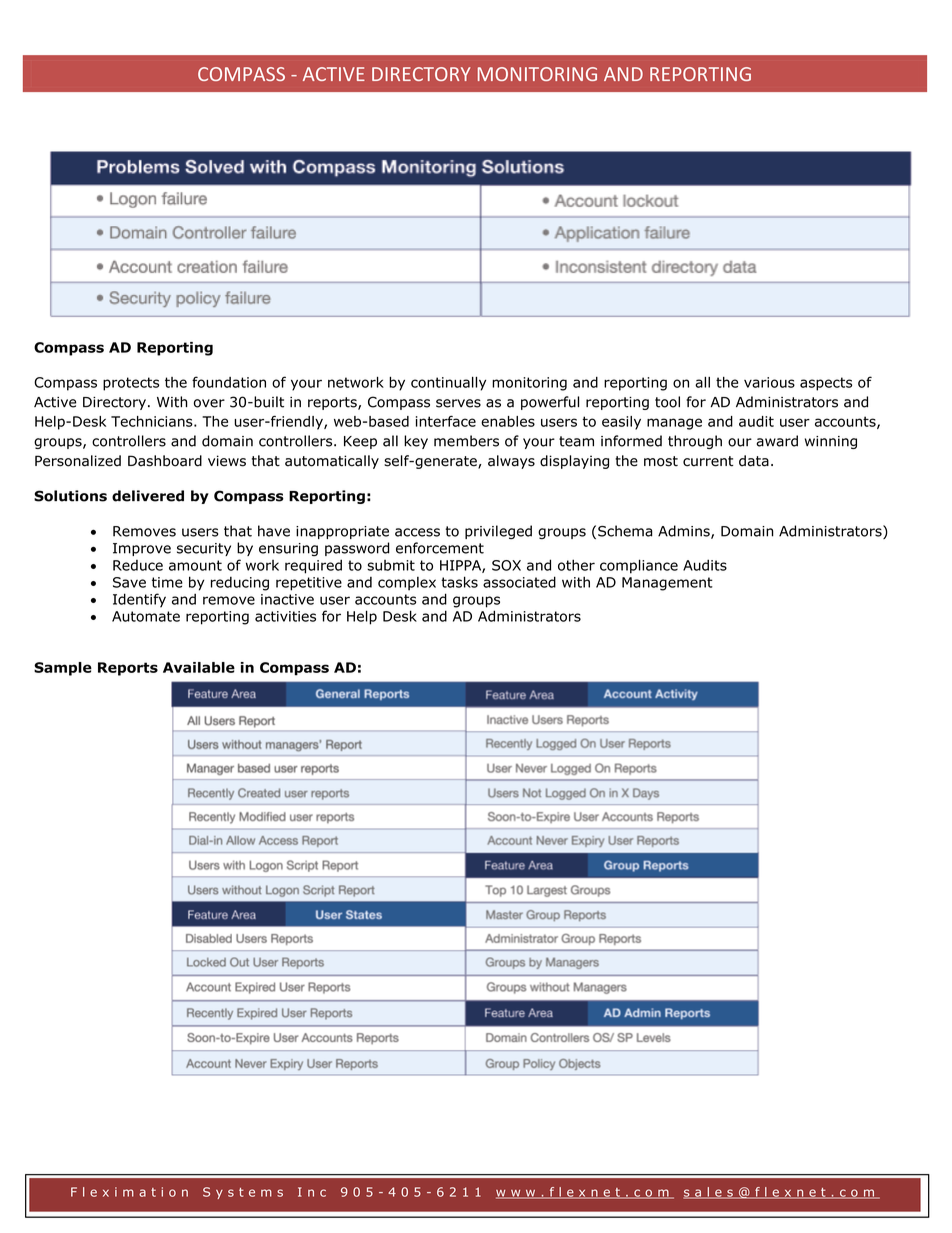 The height and width of the screenshot is (1233, 952). What do you see at coordinates (448, 384) in the screenshot?
I see `continually` at bounding box center [448, 384].
